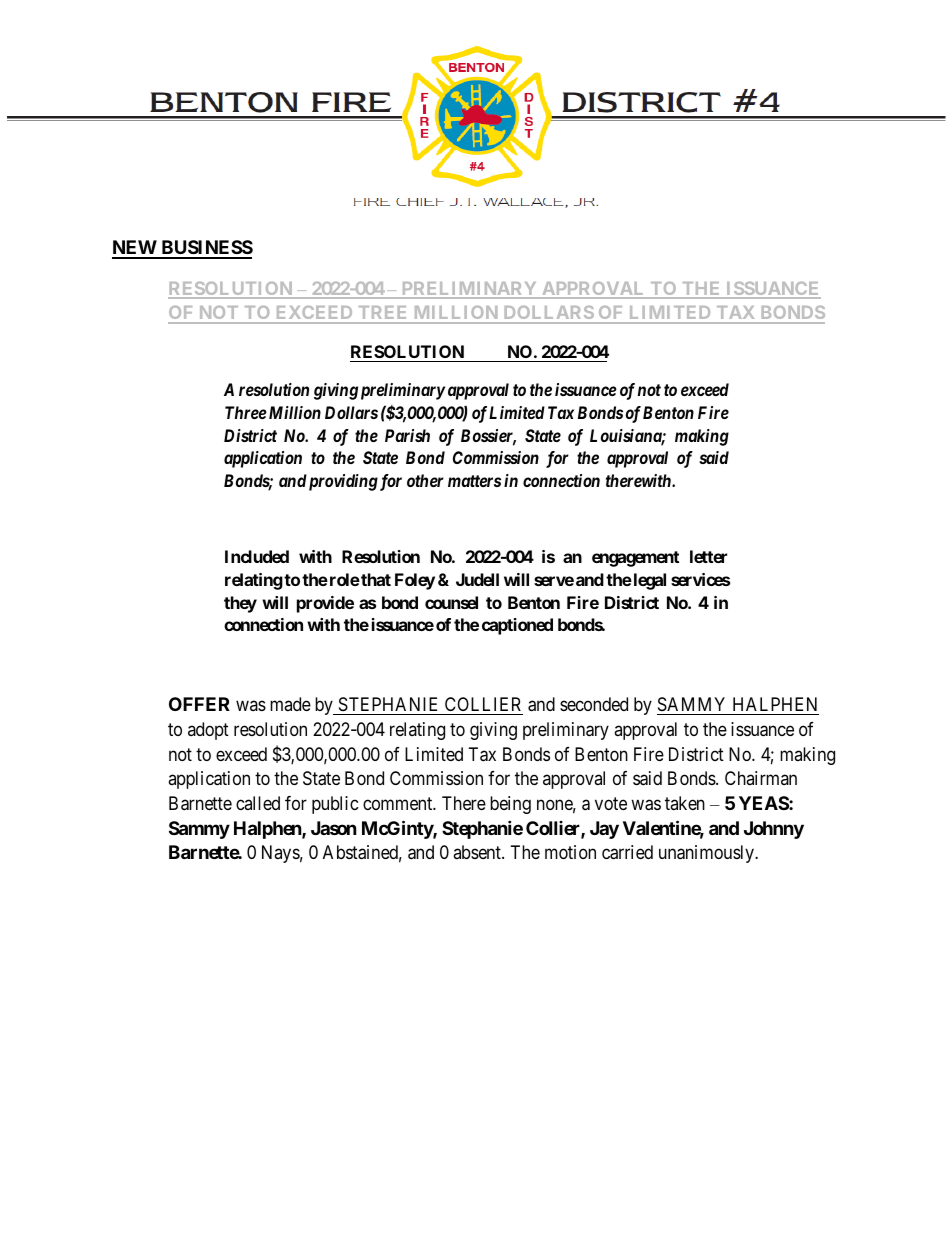  What do you see at coordinates (415, 581) in the image?
I see `Foley` at bounding box center [415, 581].
